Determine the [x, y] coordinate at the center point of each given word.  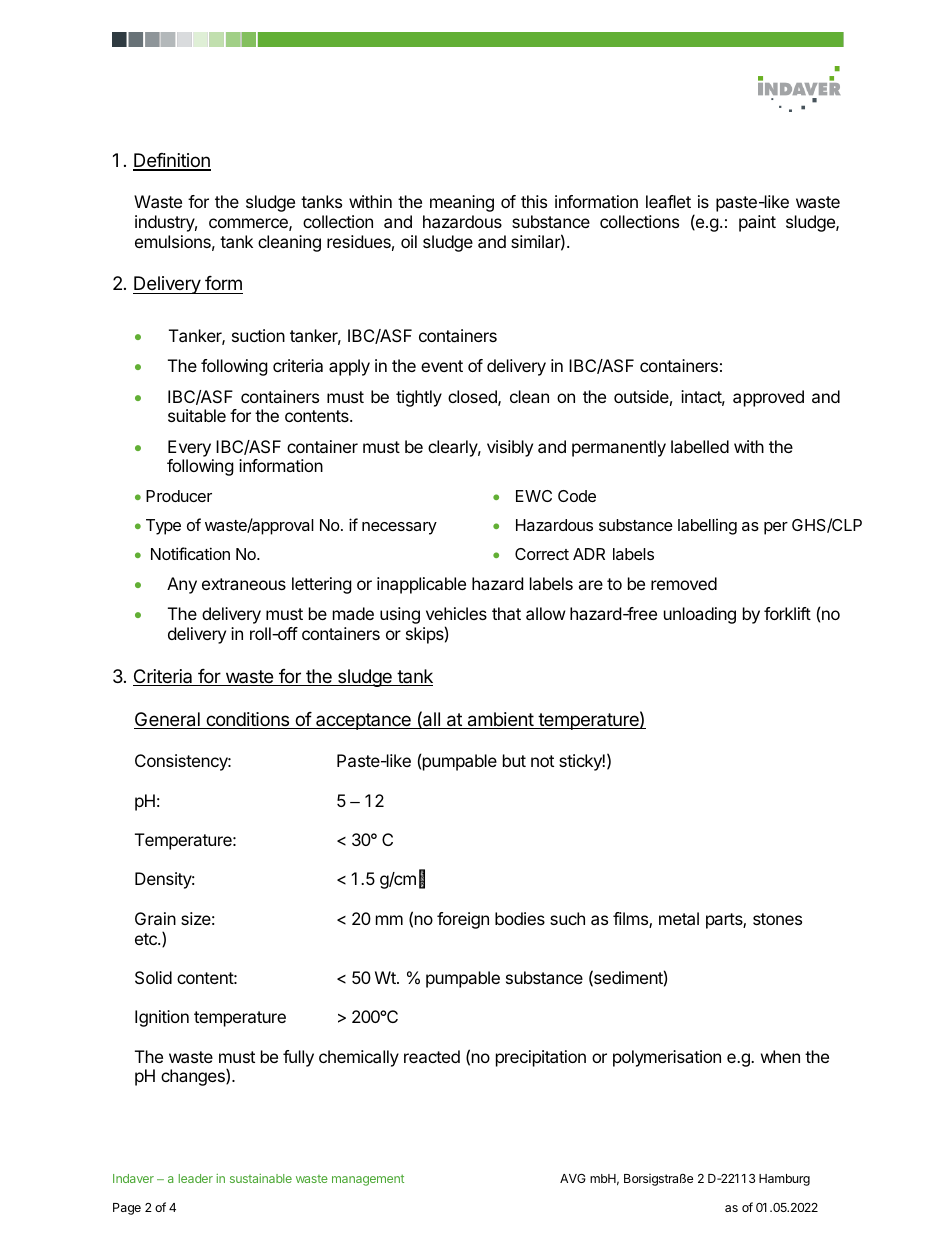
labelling [707, 527]
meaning [462, 203]
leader [196, 1178]
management [368, 1180]
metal [679, 918]
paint [757, 223]
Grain [155, 918]
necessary [399, 528]
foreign [463, 920]
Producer [179, 496]
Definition [172, 161]
